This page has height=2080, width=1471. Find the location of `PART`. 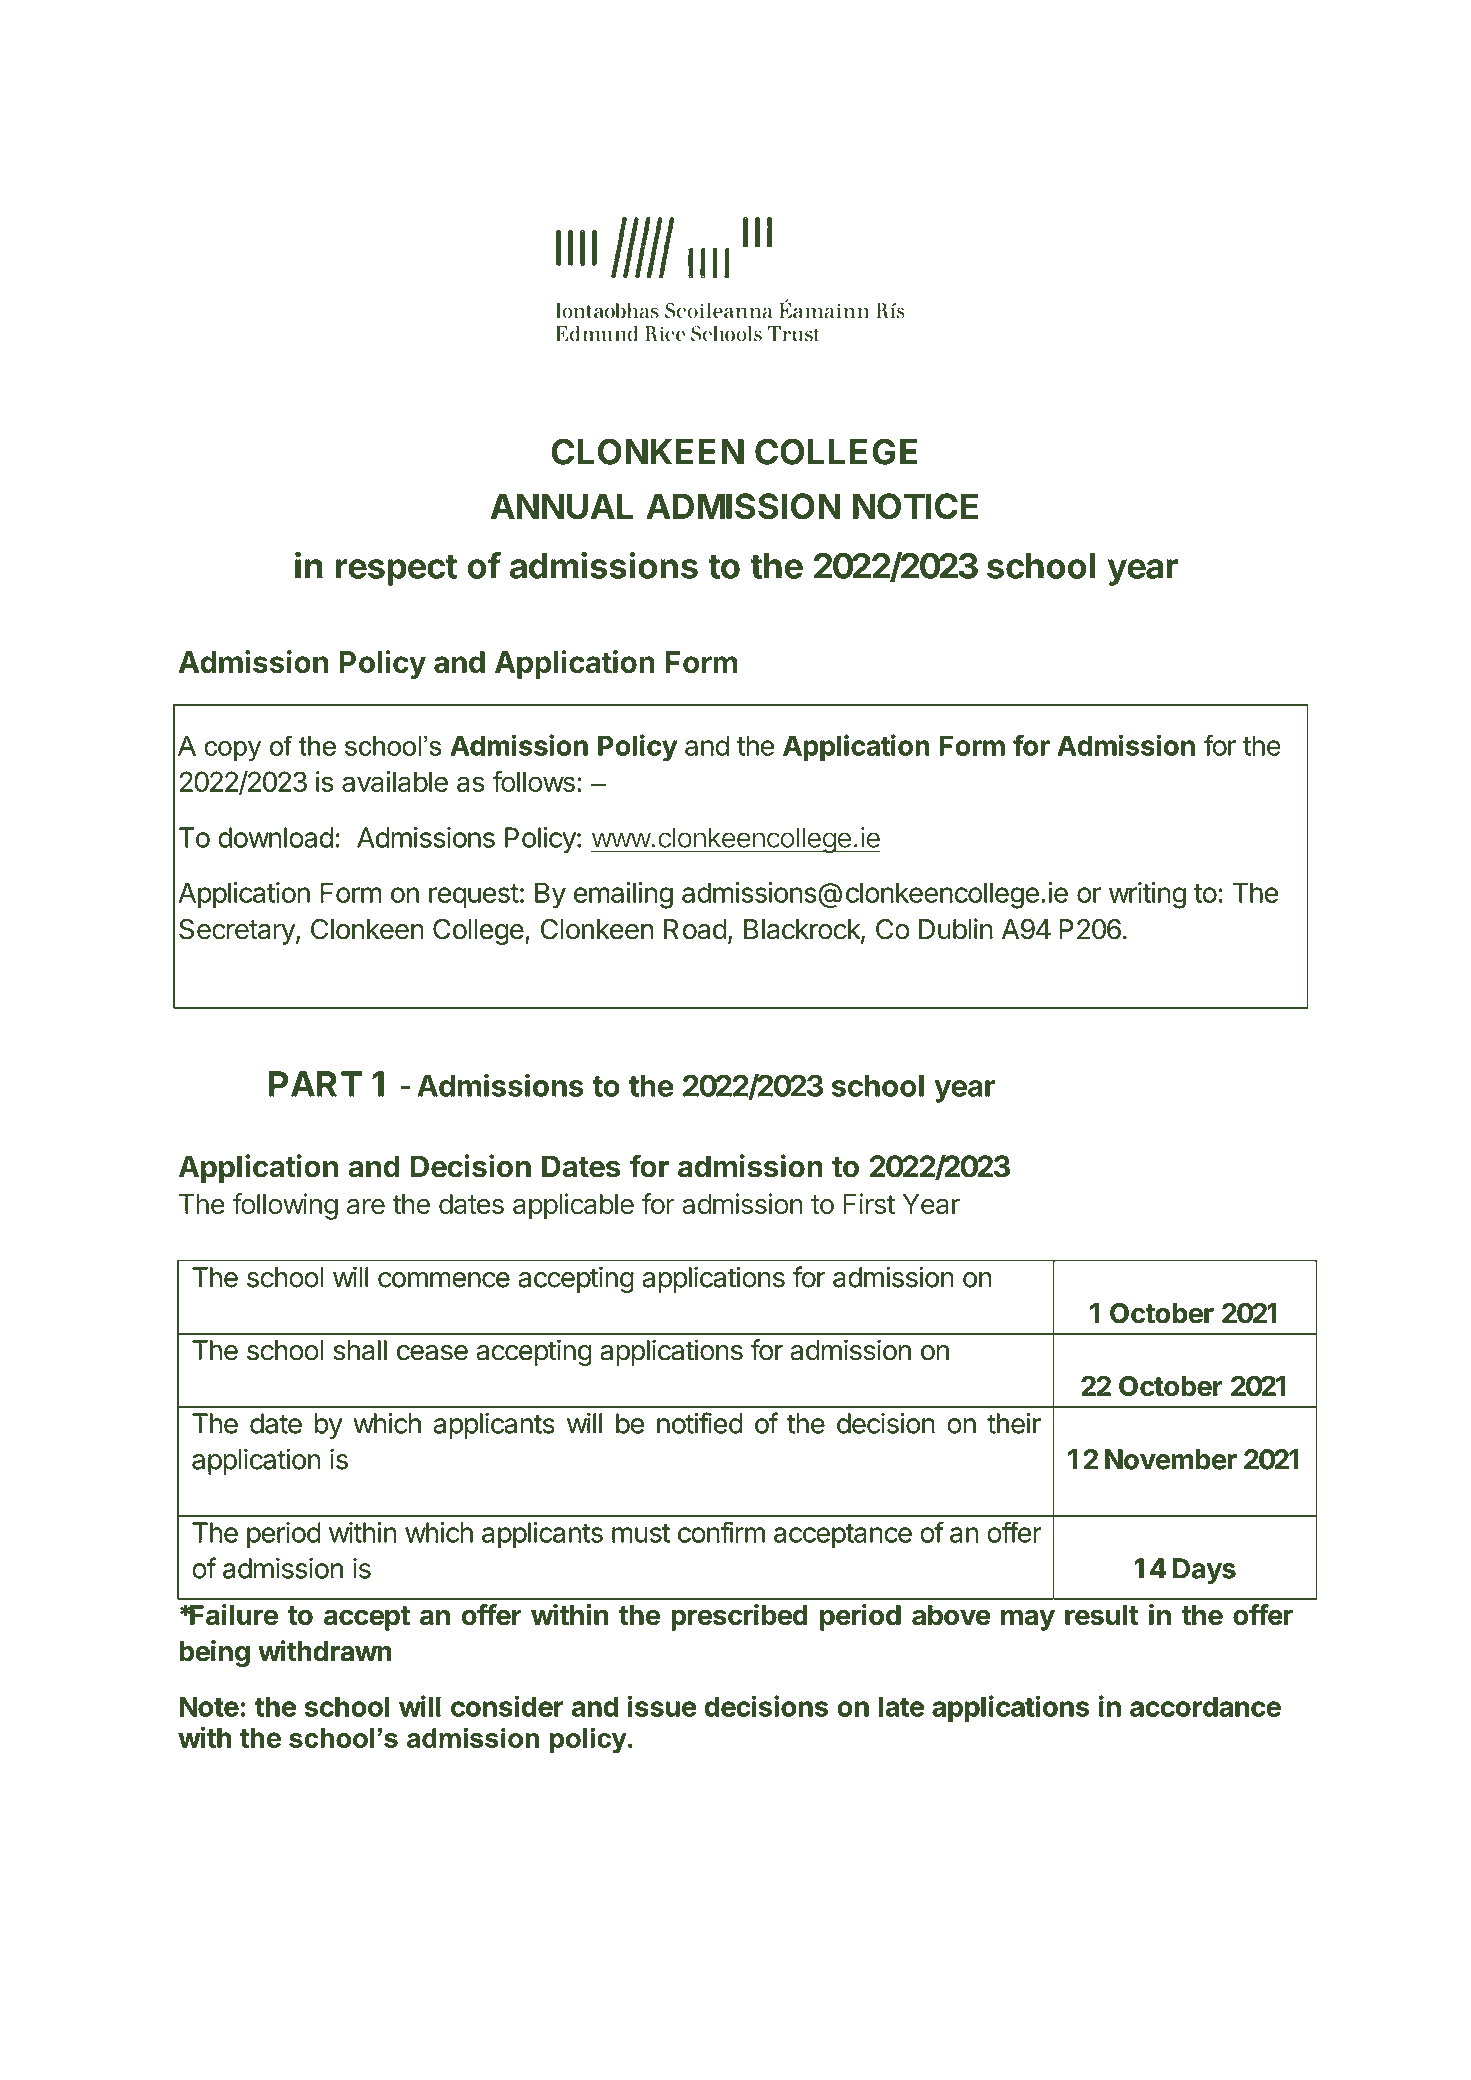

PART is located at coordinates (315, 1084).
